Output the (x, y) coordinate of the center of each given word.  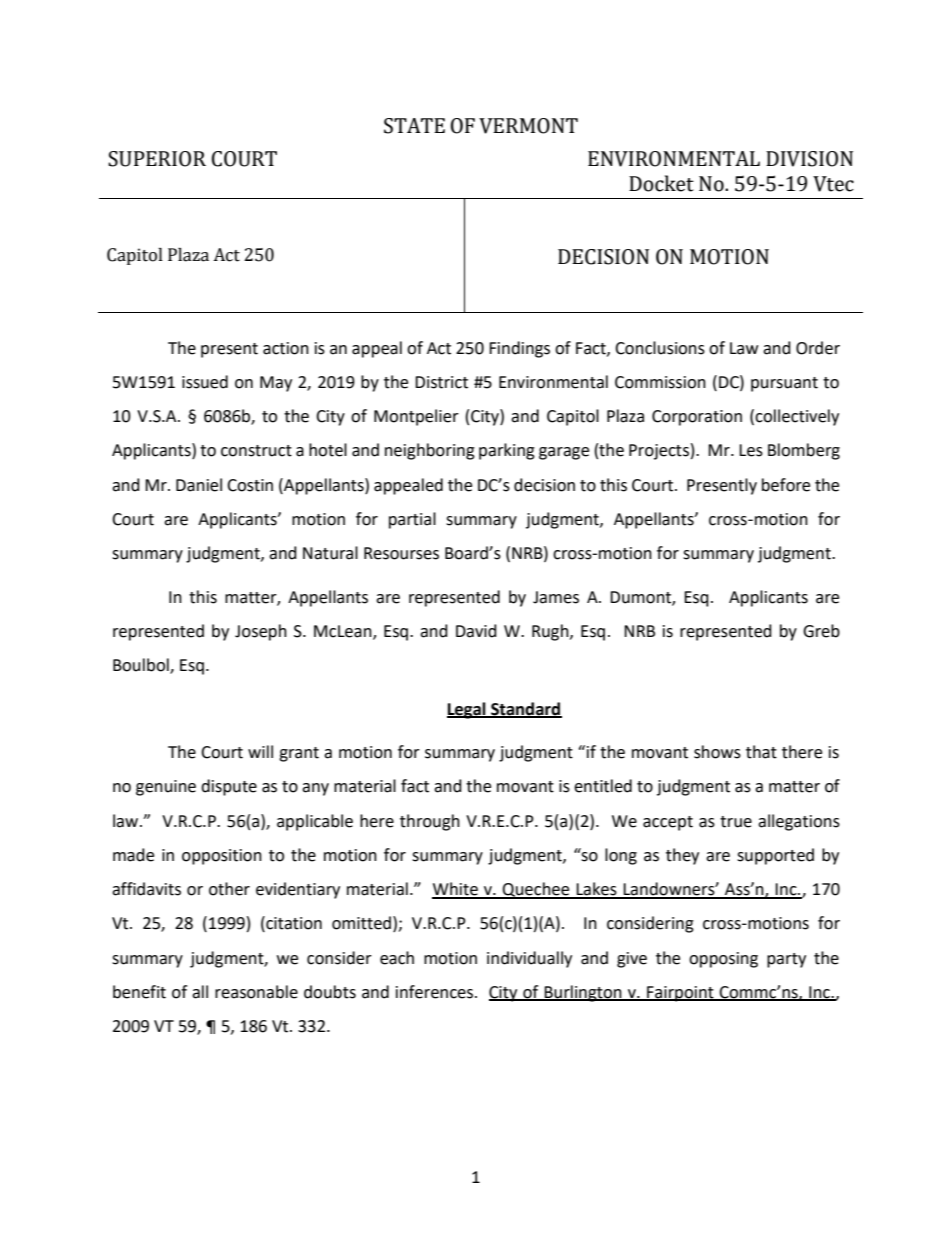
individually (529, 959)
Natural (330, 553)
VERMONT (528, 126)
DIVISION (809, 159)
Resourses (401, 553)
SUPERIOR (157, 159)
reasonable (256, 992)
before (786, 485)
